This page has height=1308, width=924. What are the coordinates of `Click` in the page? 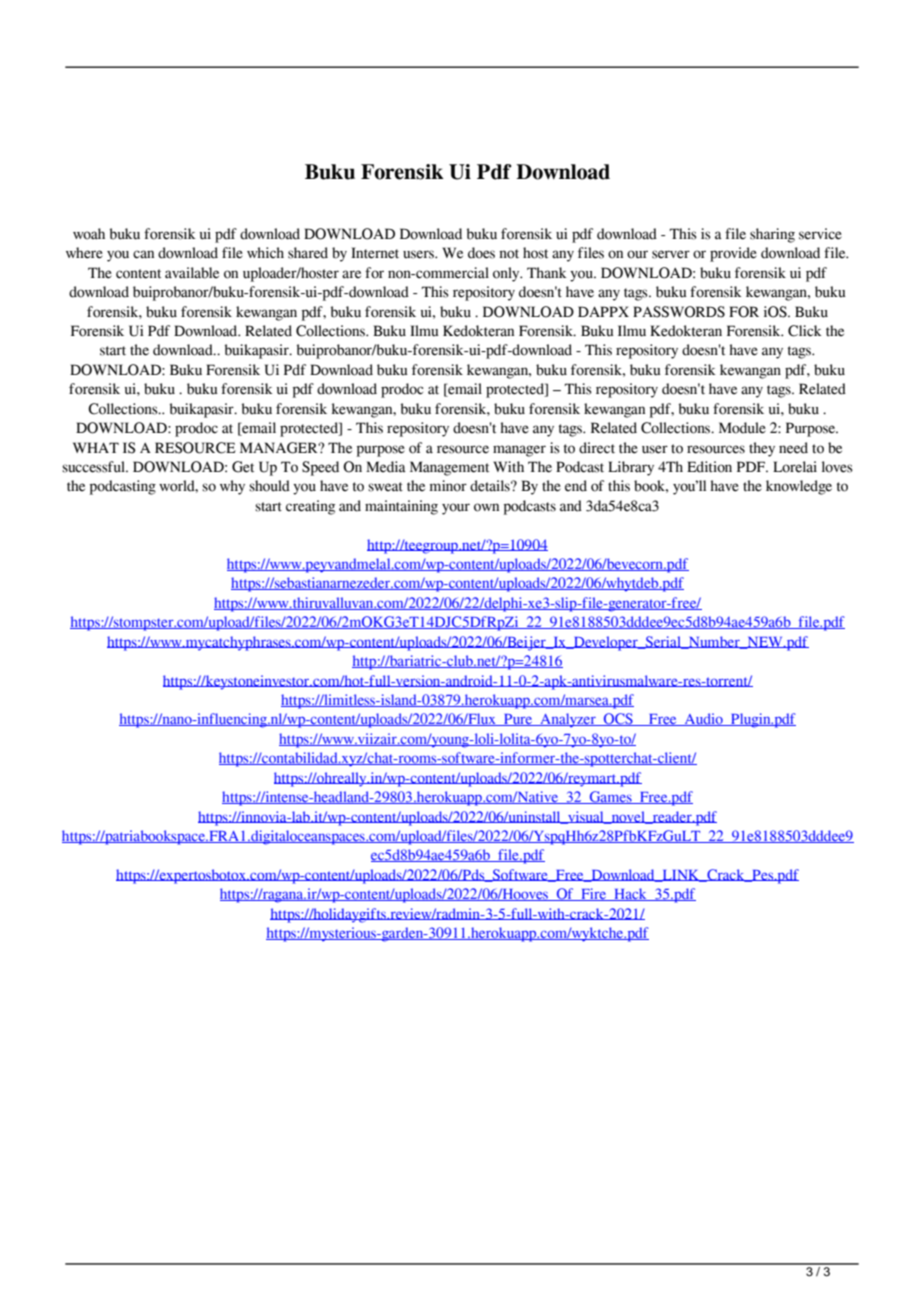 It's located at (805, 331).
